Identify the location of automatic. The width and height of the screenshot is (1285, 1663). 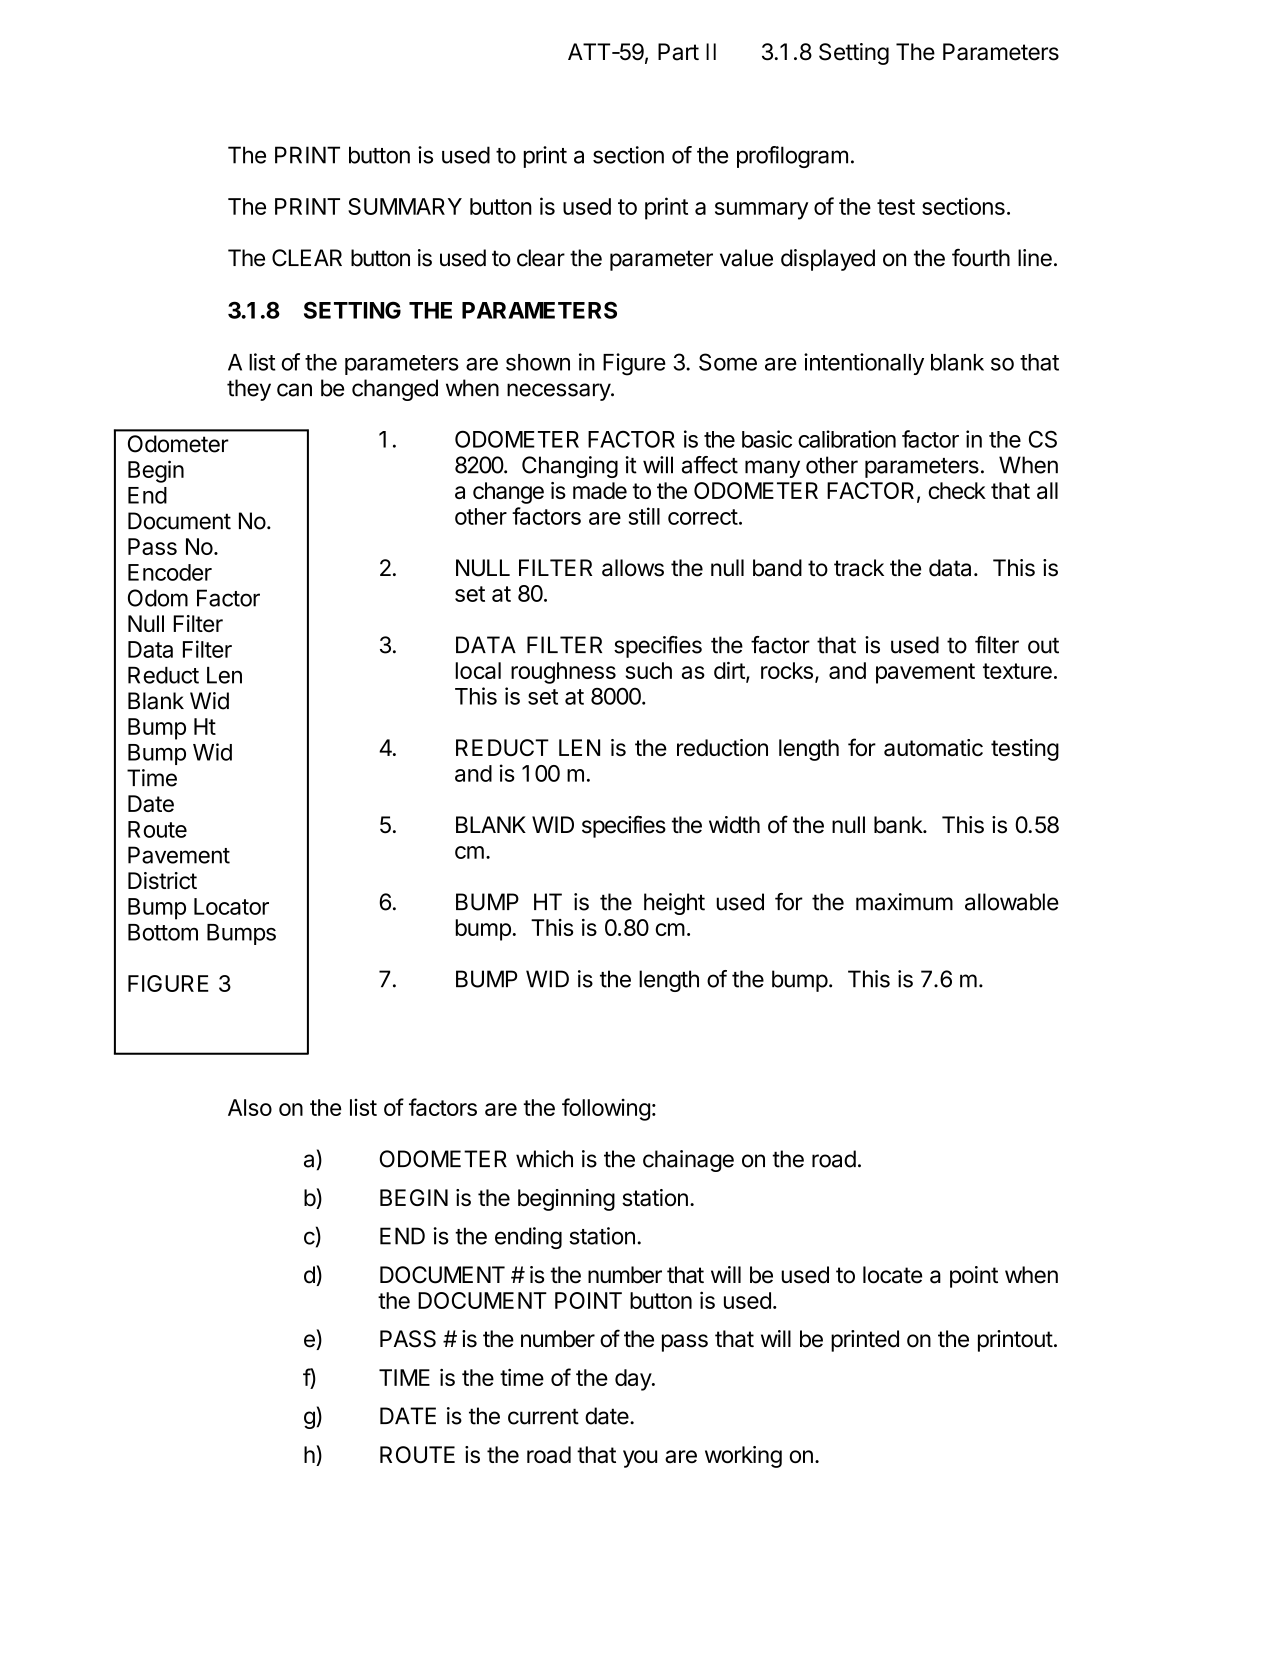
(933, 748).
